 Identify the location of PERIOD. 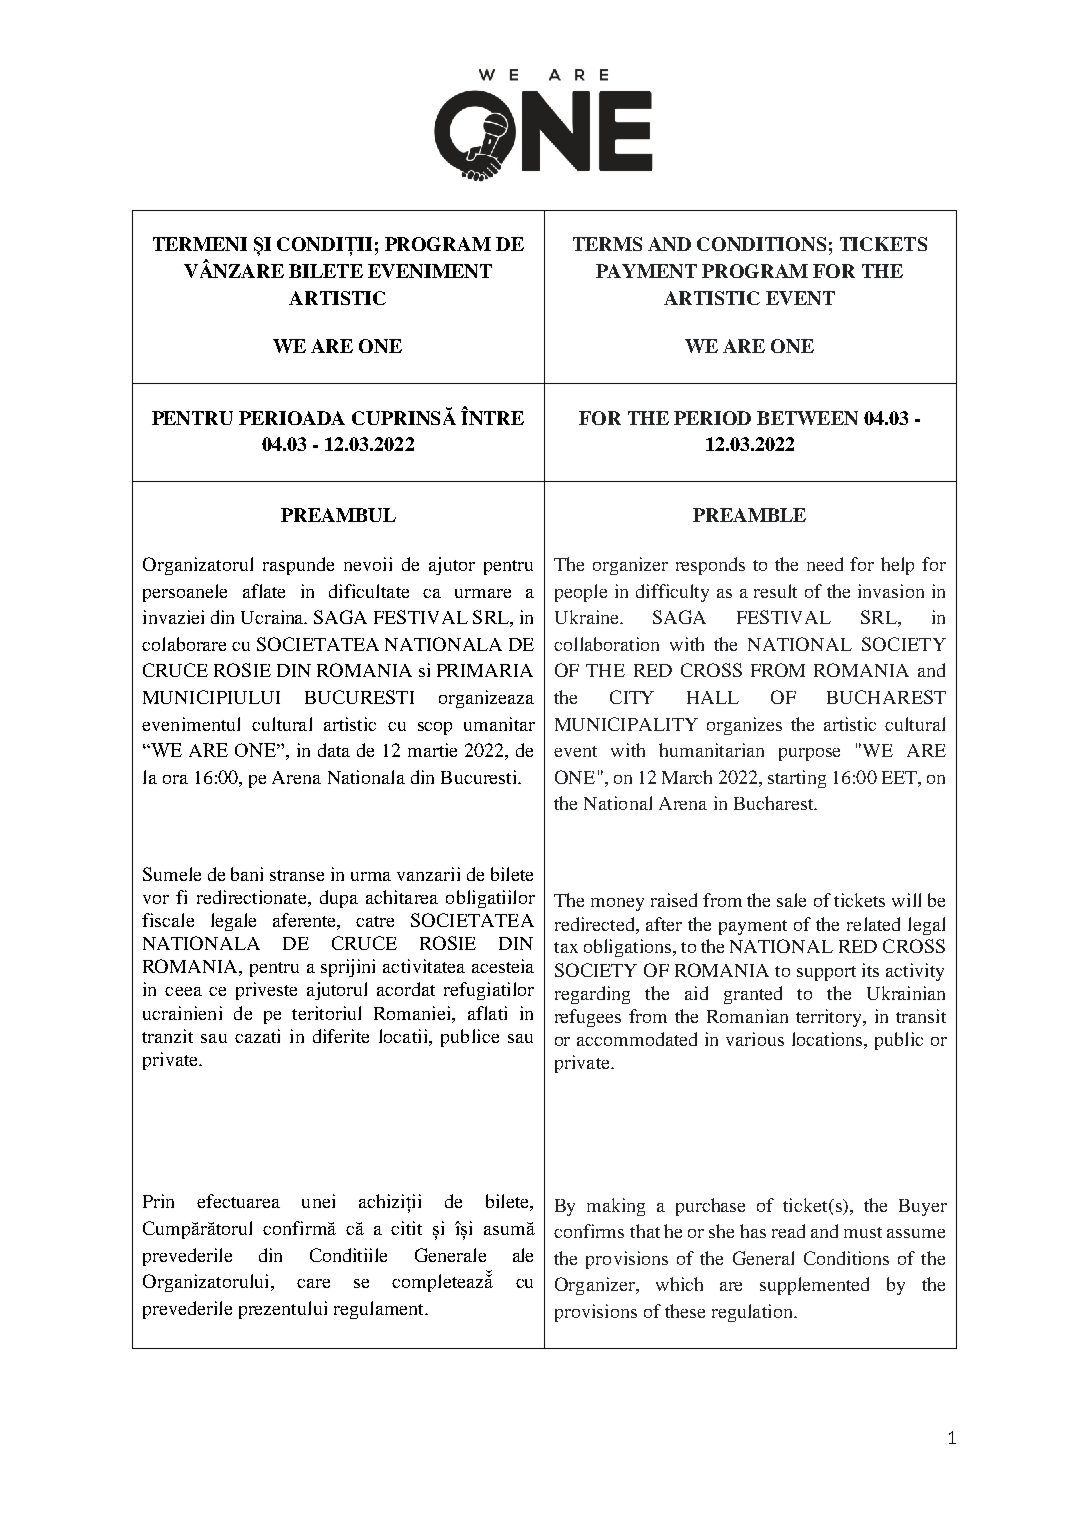
(712, 418).
